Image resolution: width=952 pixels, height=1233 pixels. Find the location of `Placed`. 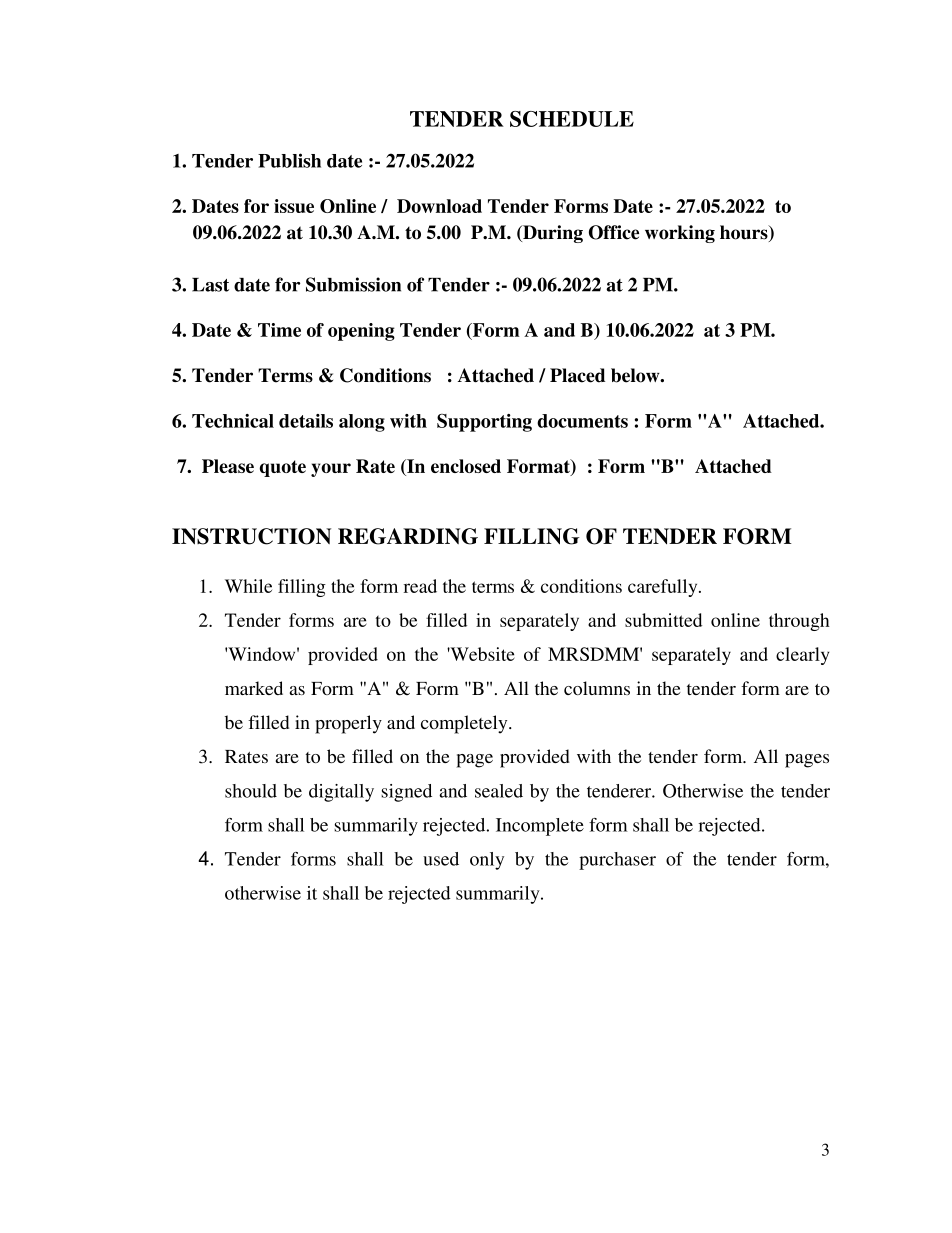

Placed is located at coordinates (577, 375).
